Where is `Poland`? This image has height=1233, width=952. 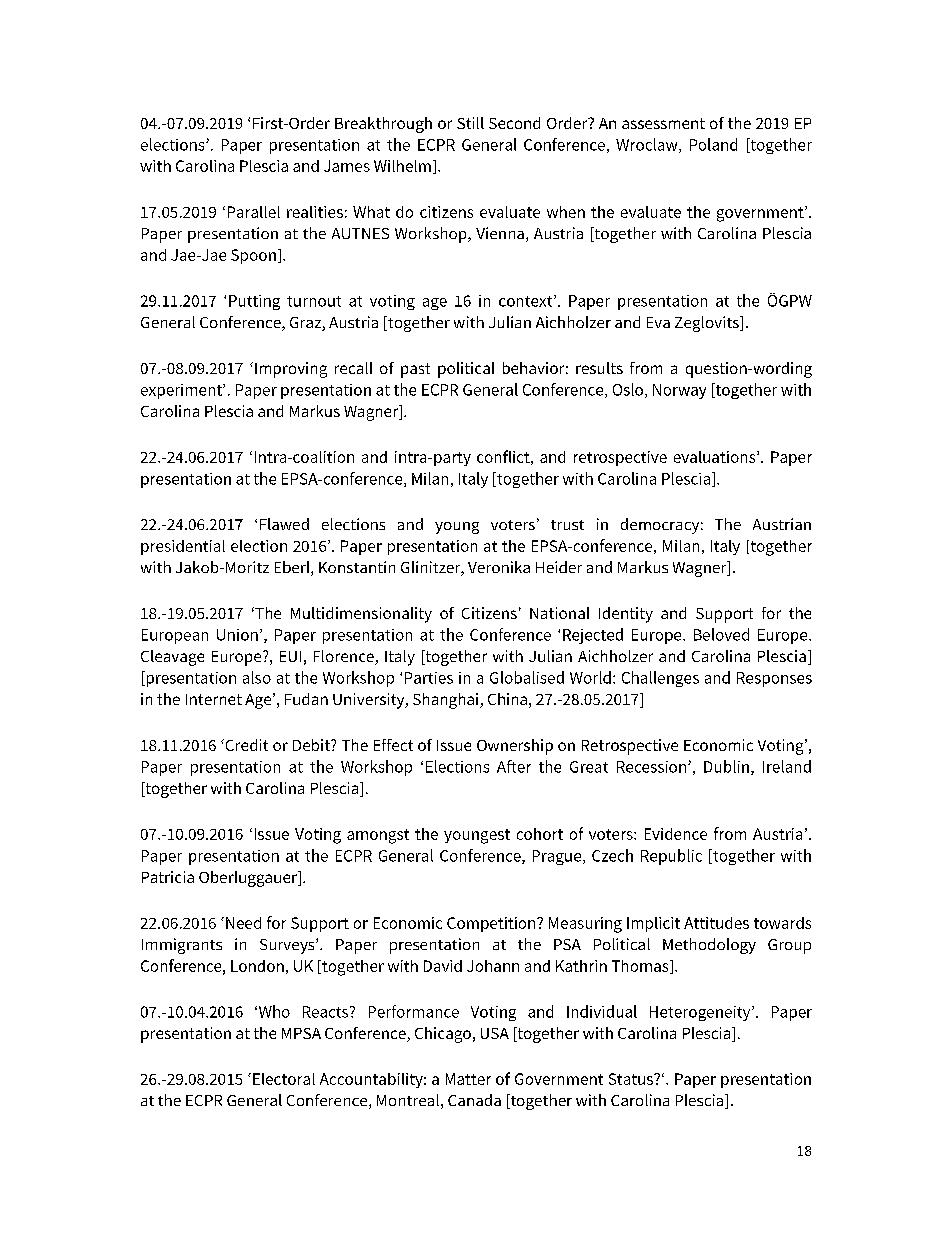 Poland is located at coordinates (713, 144).
